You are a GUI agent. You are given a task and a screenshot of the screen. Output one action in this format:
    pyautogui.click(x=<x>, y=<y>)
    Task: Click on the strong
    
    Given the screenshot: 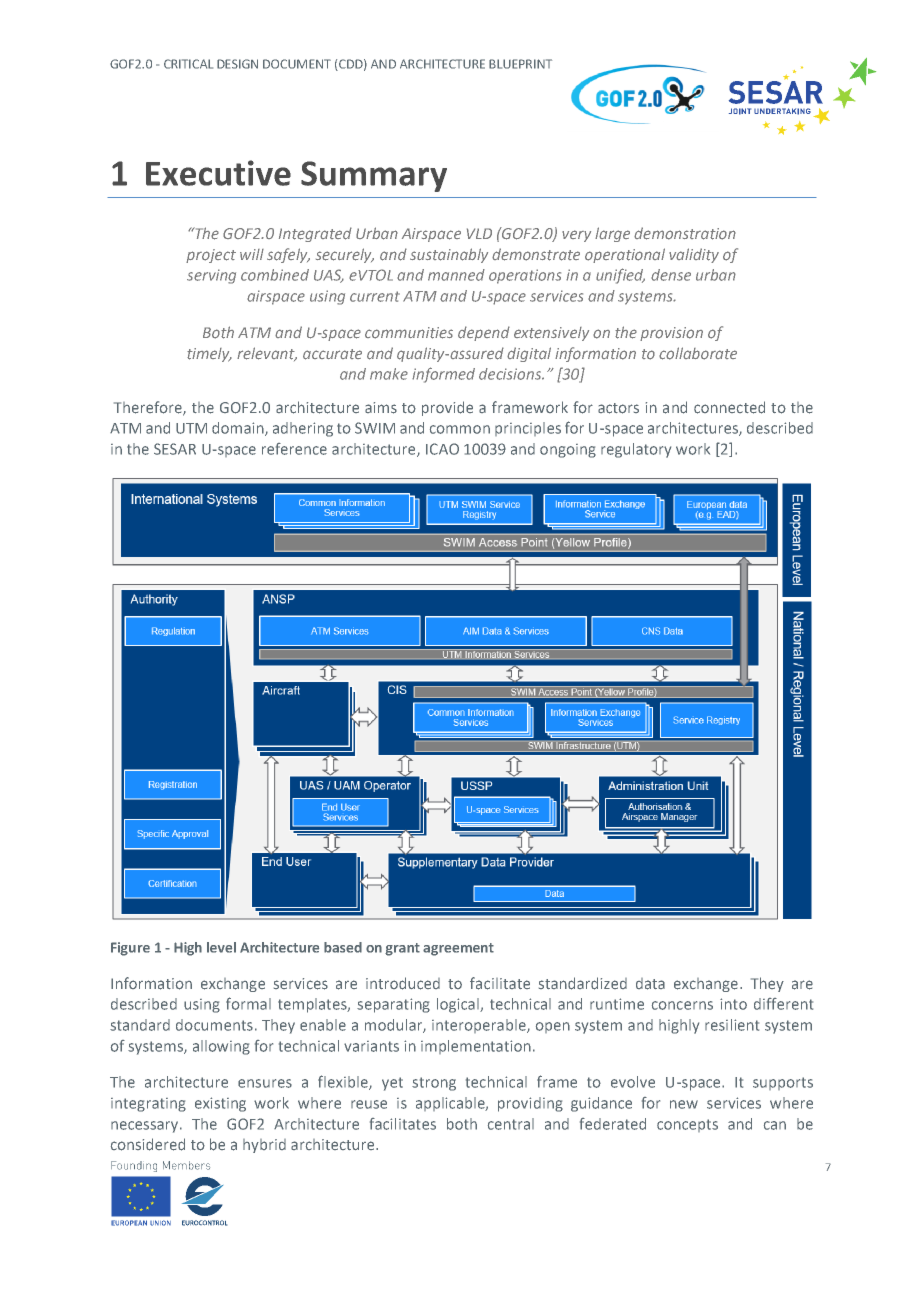 What is the action you would take?
    pyautogui.click(x=434, y=1084)
